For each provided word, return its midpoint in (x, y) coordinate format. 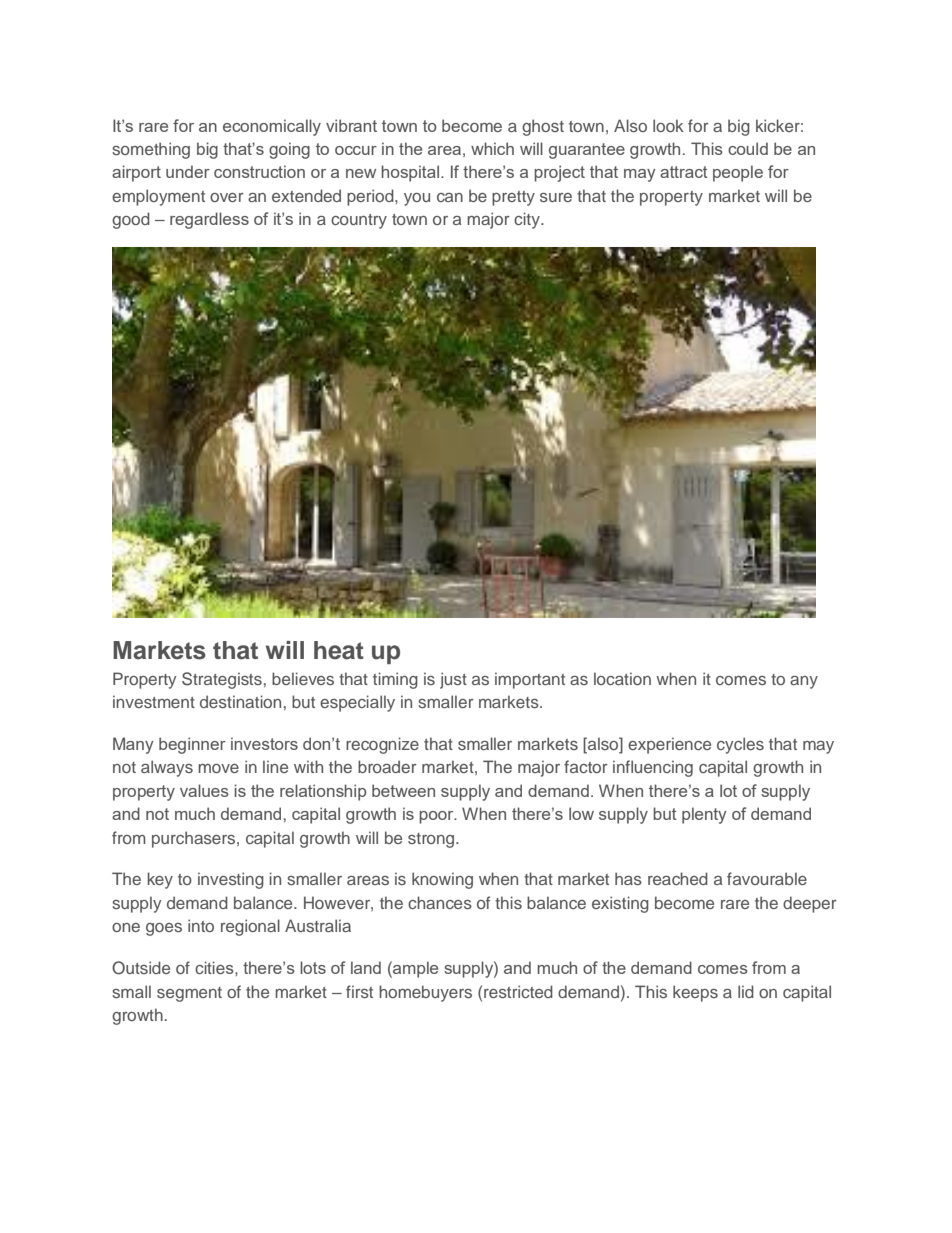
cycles (740, 745)
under (188, 171)
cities (215, 967)
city (528, 220)
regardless (209, 220)
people (738, 173)
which (492, 148)
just (453, 680)
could (748, 148)
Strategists (222, 680)
